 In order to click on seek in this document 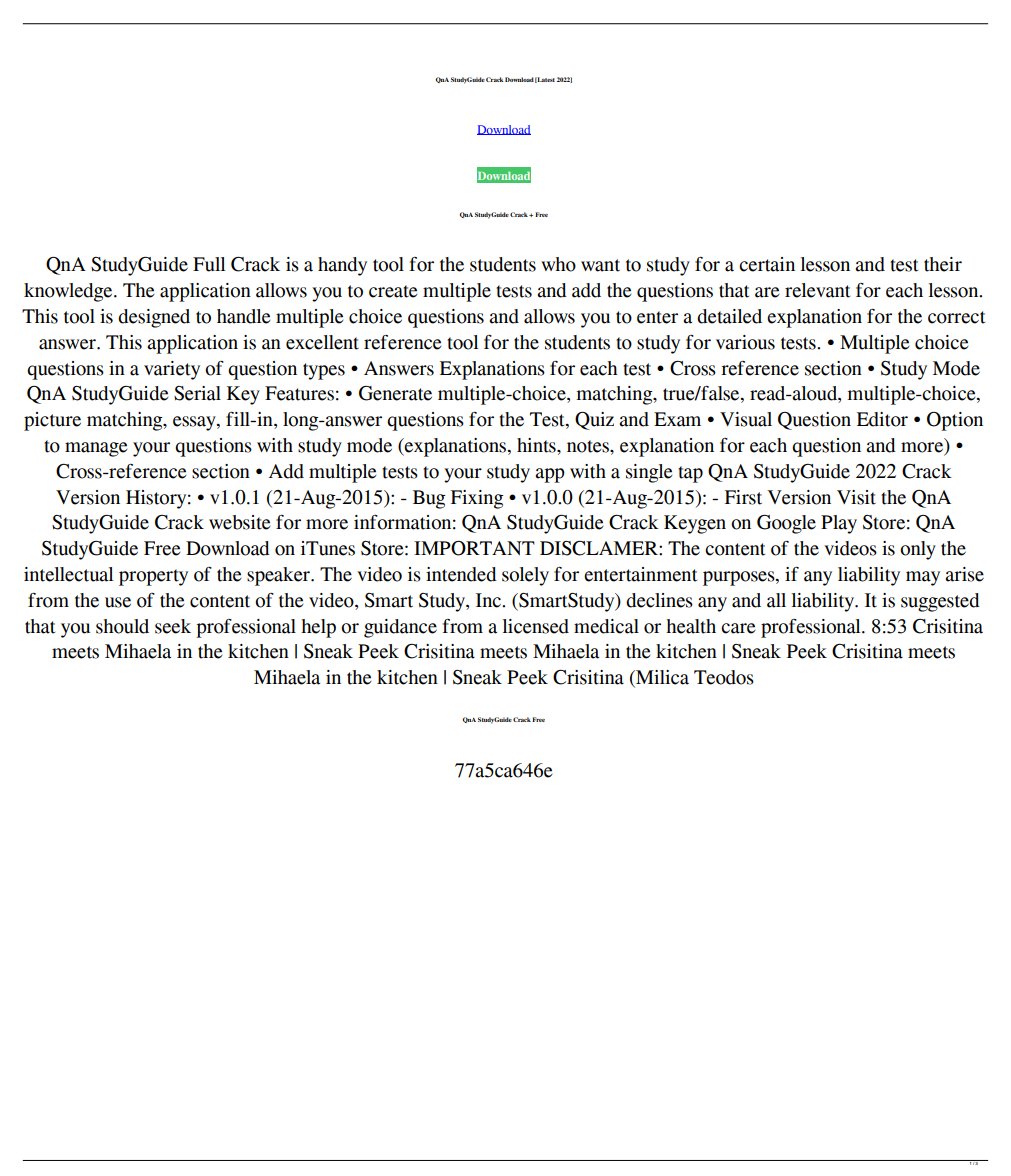, I will do `click(173, 626)`.
